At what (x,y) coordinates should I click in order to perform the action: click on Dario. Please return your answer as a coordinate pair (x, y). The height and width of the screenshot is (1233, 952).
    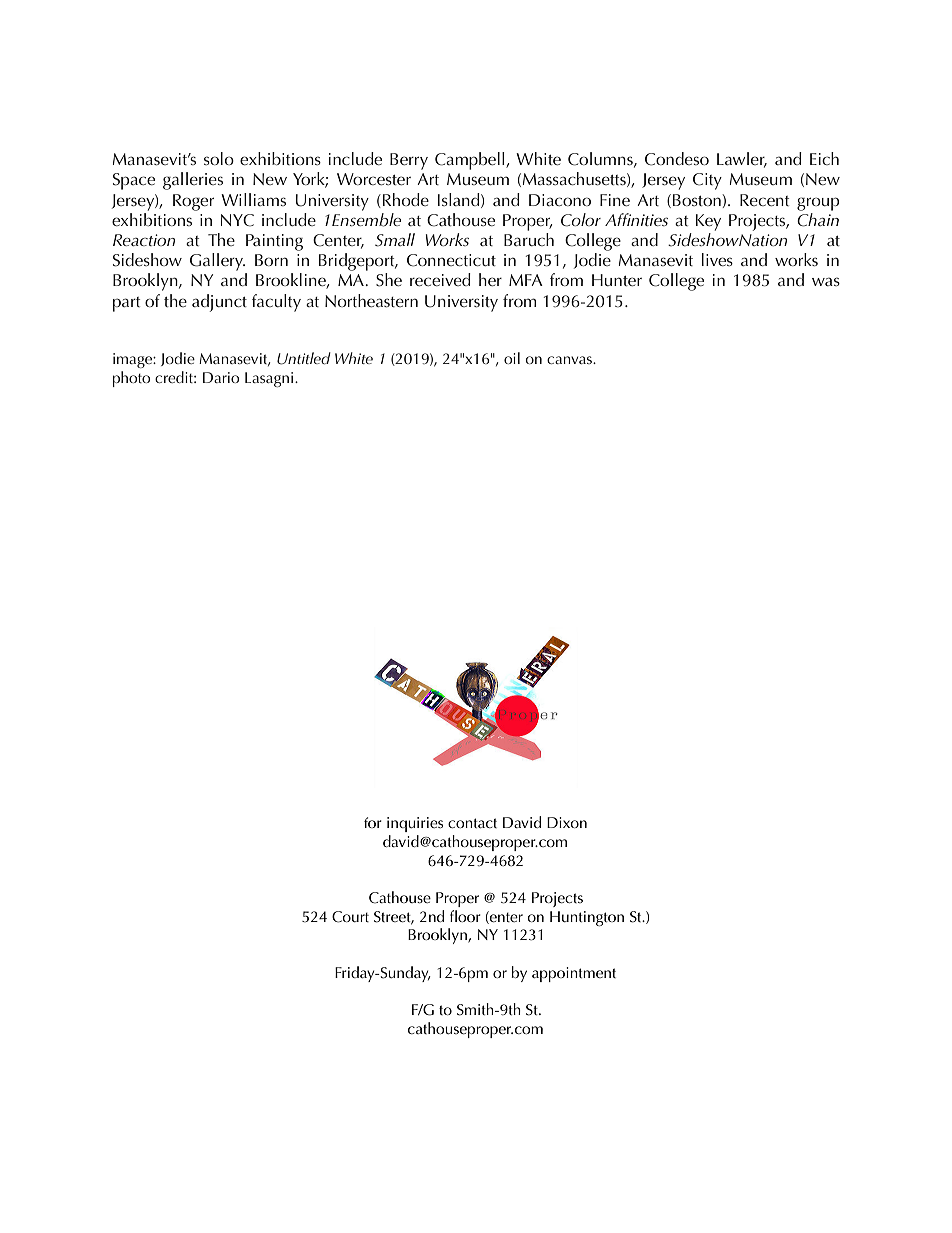
    Looking at the image, I should click on (221, 377).
